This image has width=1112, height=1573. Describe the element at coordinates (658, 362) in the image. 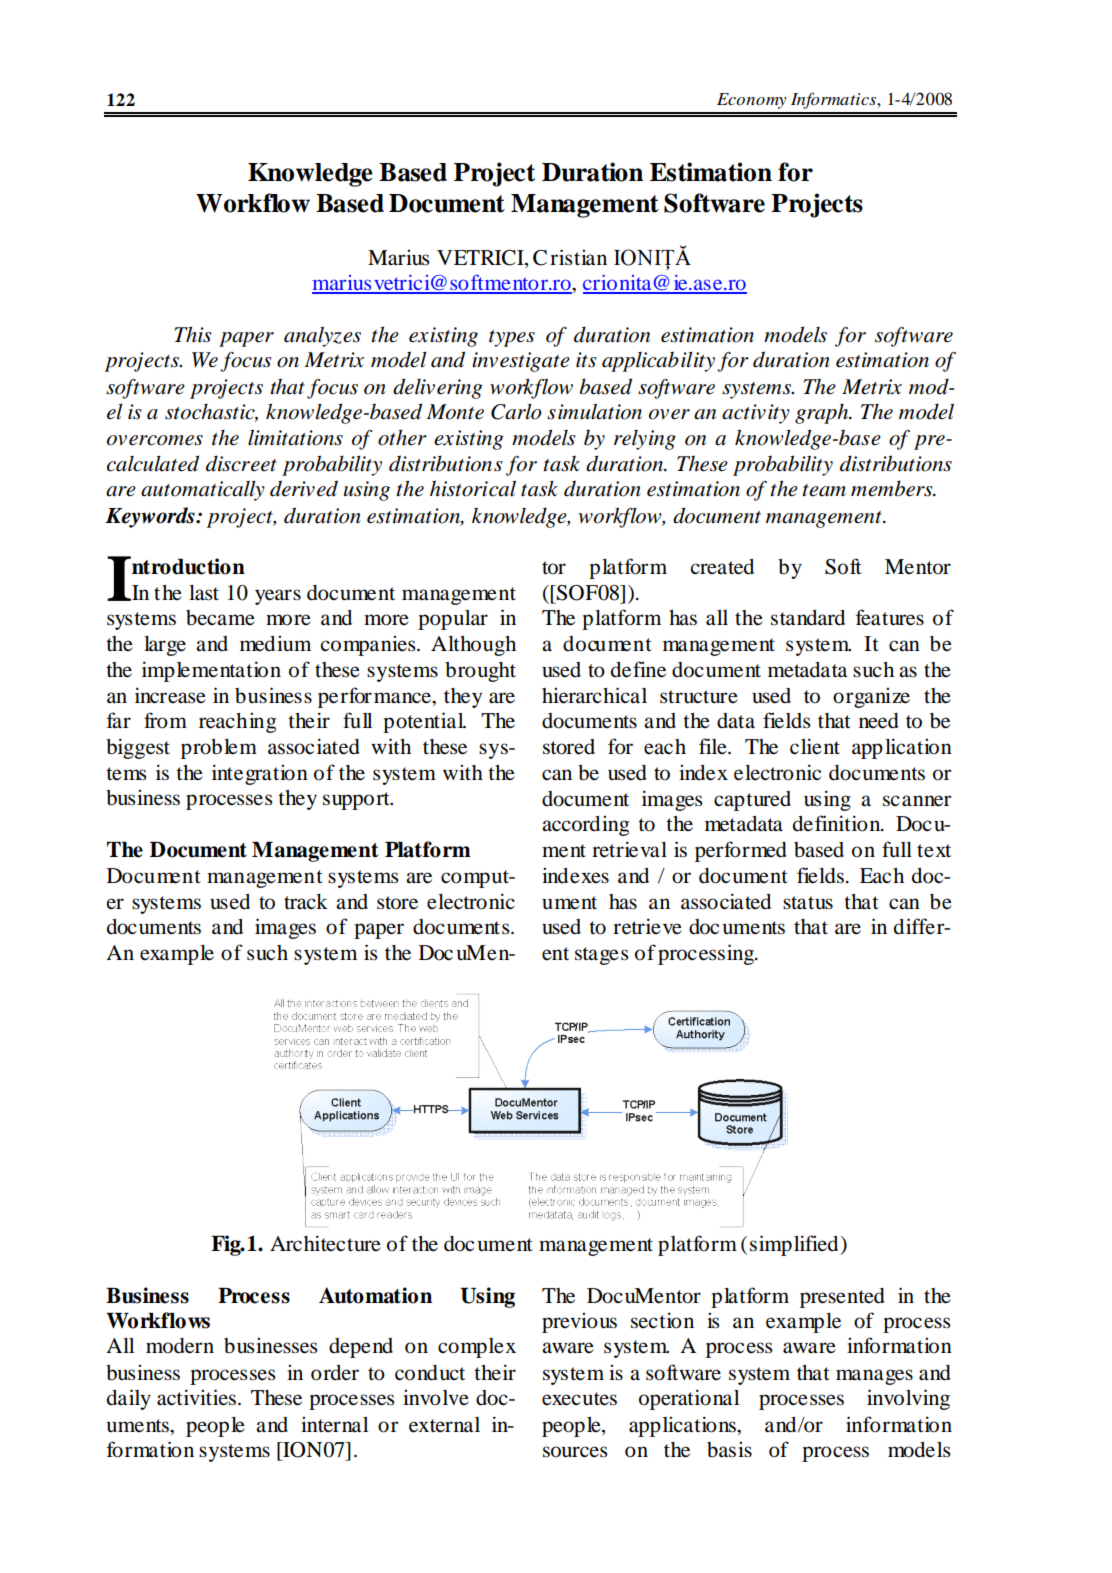

I see `applicability` at that location.
